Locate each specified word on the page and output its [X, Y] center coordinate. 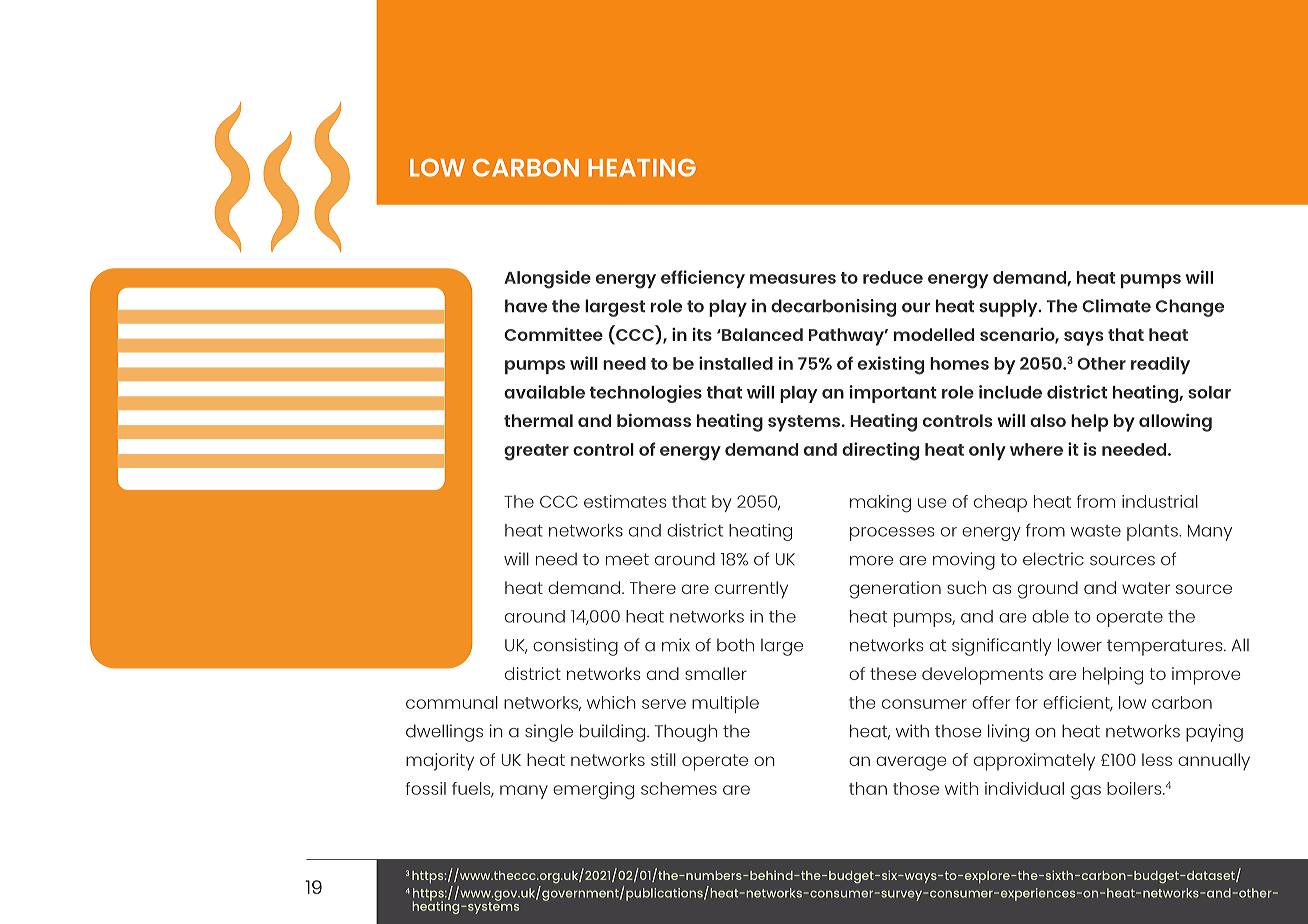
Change [1190, 308]
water [1146, 588]
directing [880, 451]
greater [536, 452]
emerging [593, 791]
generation [895, 590]
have [526, 306]
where [1036, 449]
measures [793, 279]
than [868, 788]
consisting [575, 647]
